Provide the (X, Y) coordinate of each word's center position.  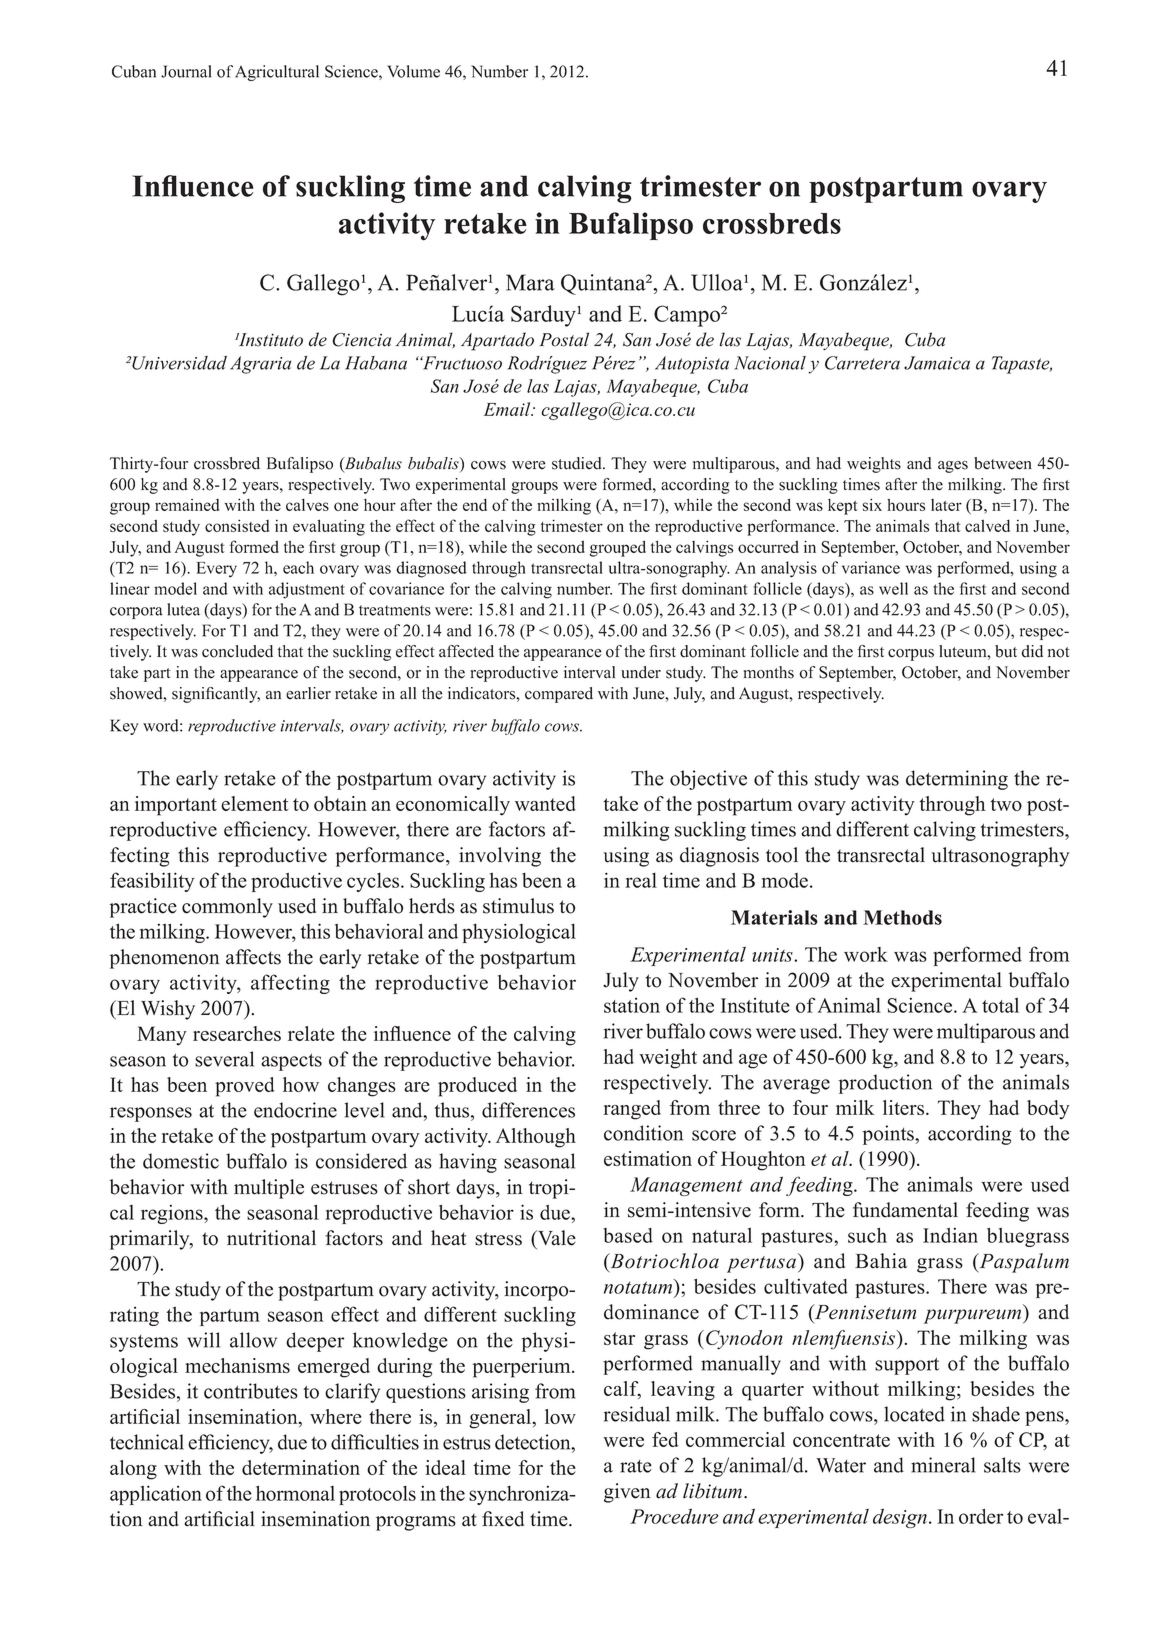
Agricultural (277, 73)
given (627, 1493)
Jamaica (937, 363)
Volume (413, 71)
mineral (943, 1465)
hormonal (295, 1493)
